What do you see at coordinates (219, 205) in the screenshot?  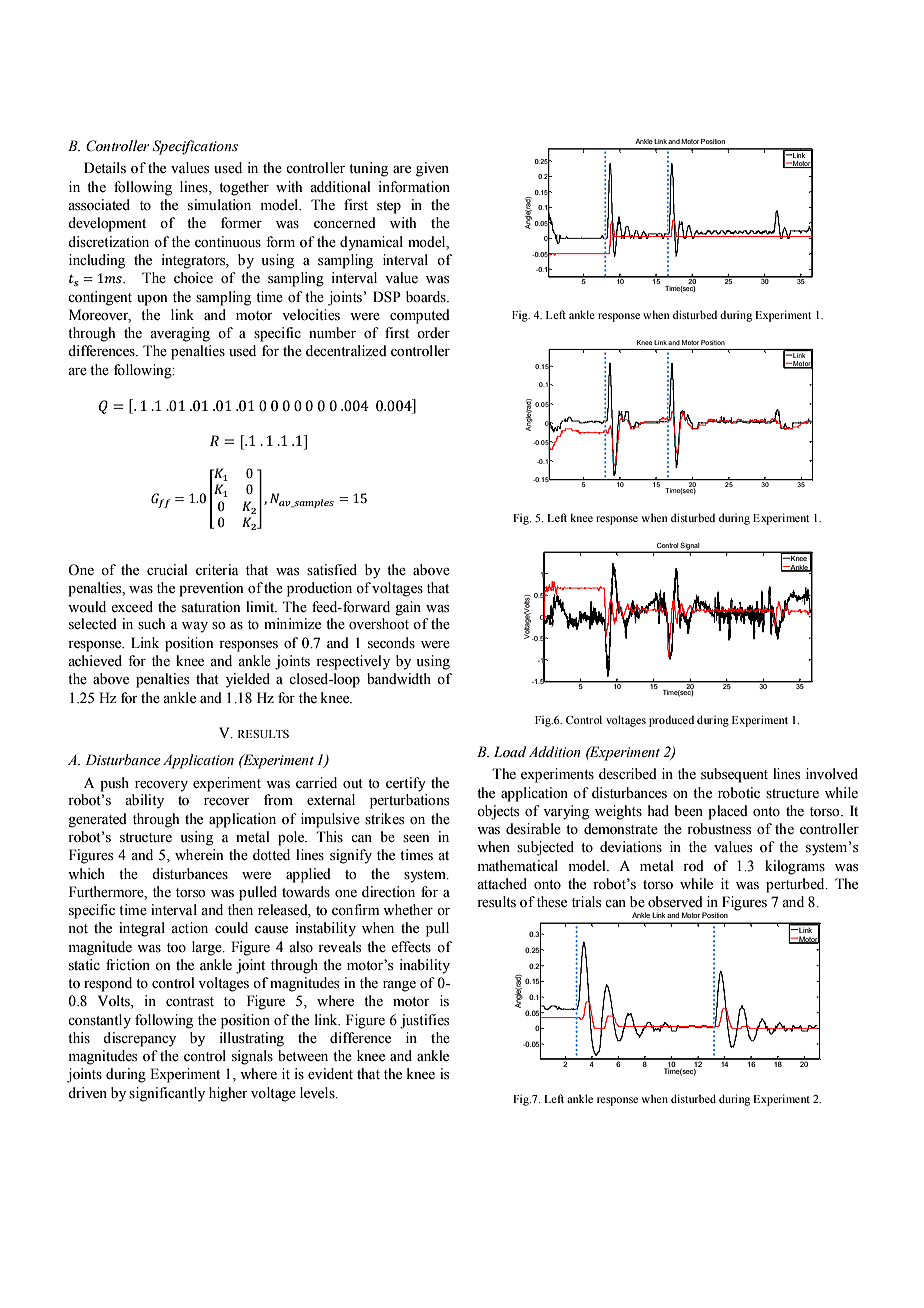 I see `simulation` at bounding box center [219, 205].
